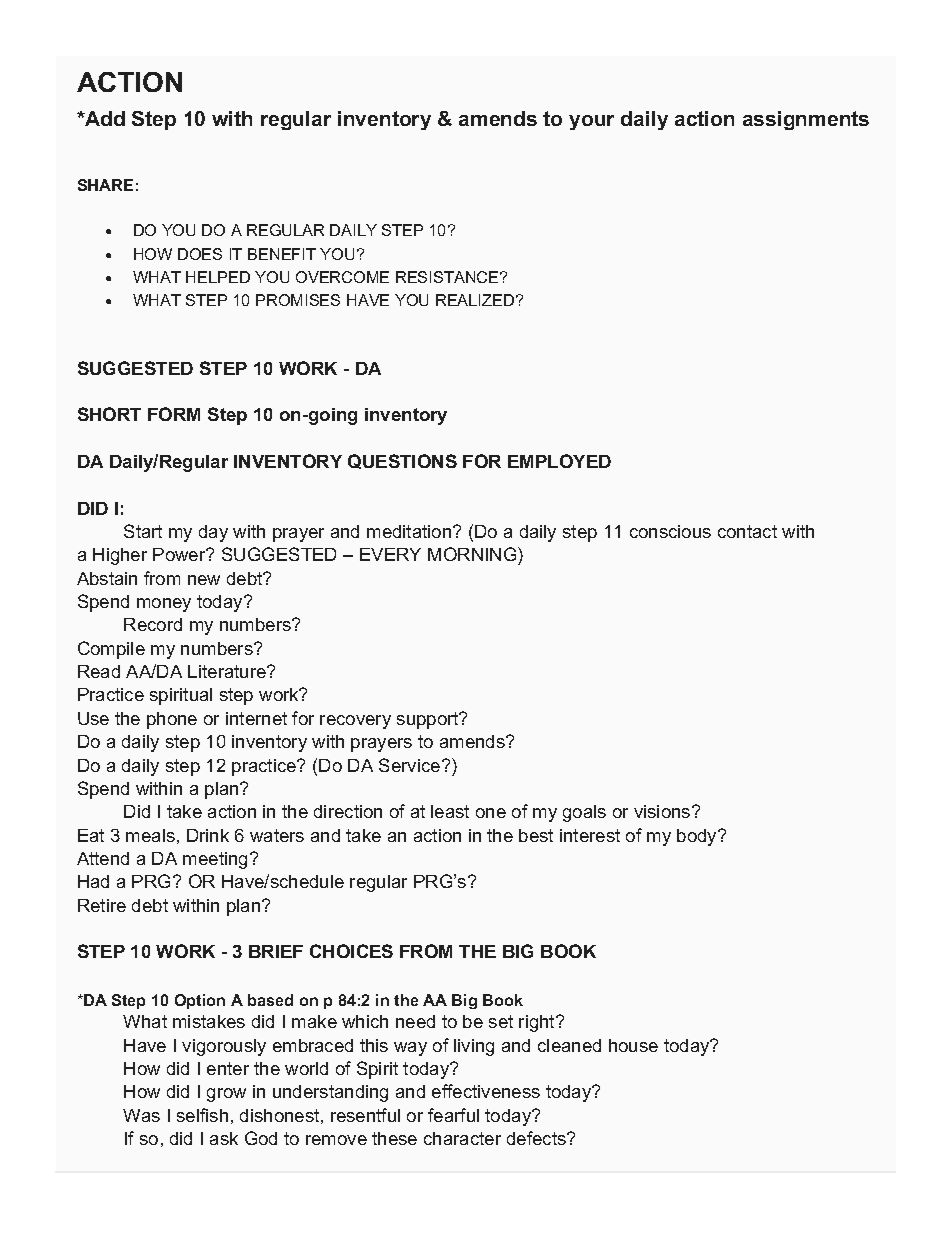 The width and height of the screenshot is (952, 1233). I want to click on selfish, so click(202, 1115).
